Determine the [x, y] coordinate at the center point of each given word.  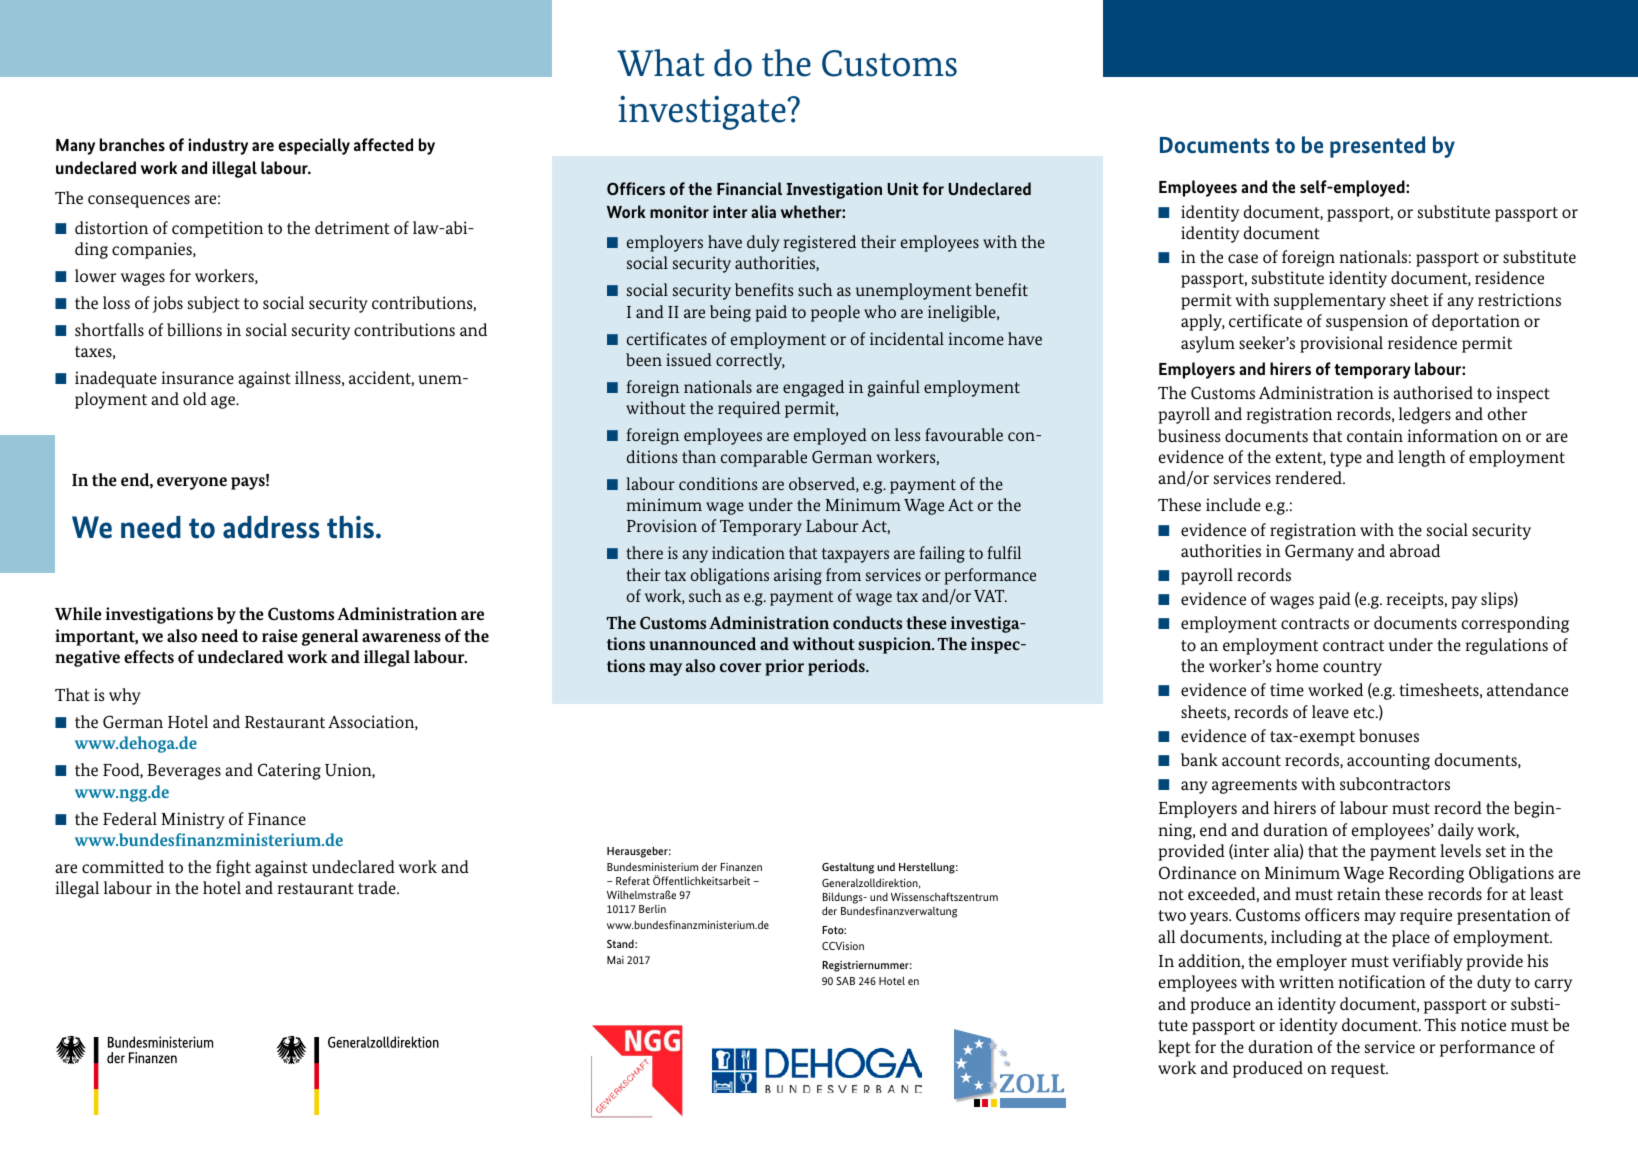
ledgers [1425, 415]
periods [837, 667]
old [195, 398]
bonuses [1389, 735]
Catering [289, 771]
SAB [845, 981]
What [661, 63]
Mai [615, 960]
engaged [813, 388]
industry [218, 146]
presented [1377, 147]
